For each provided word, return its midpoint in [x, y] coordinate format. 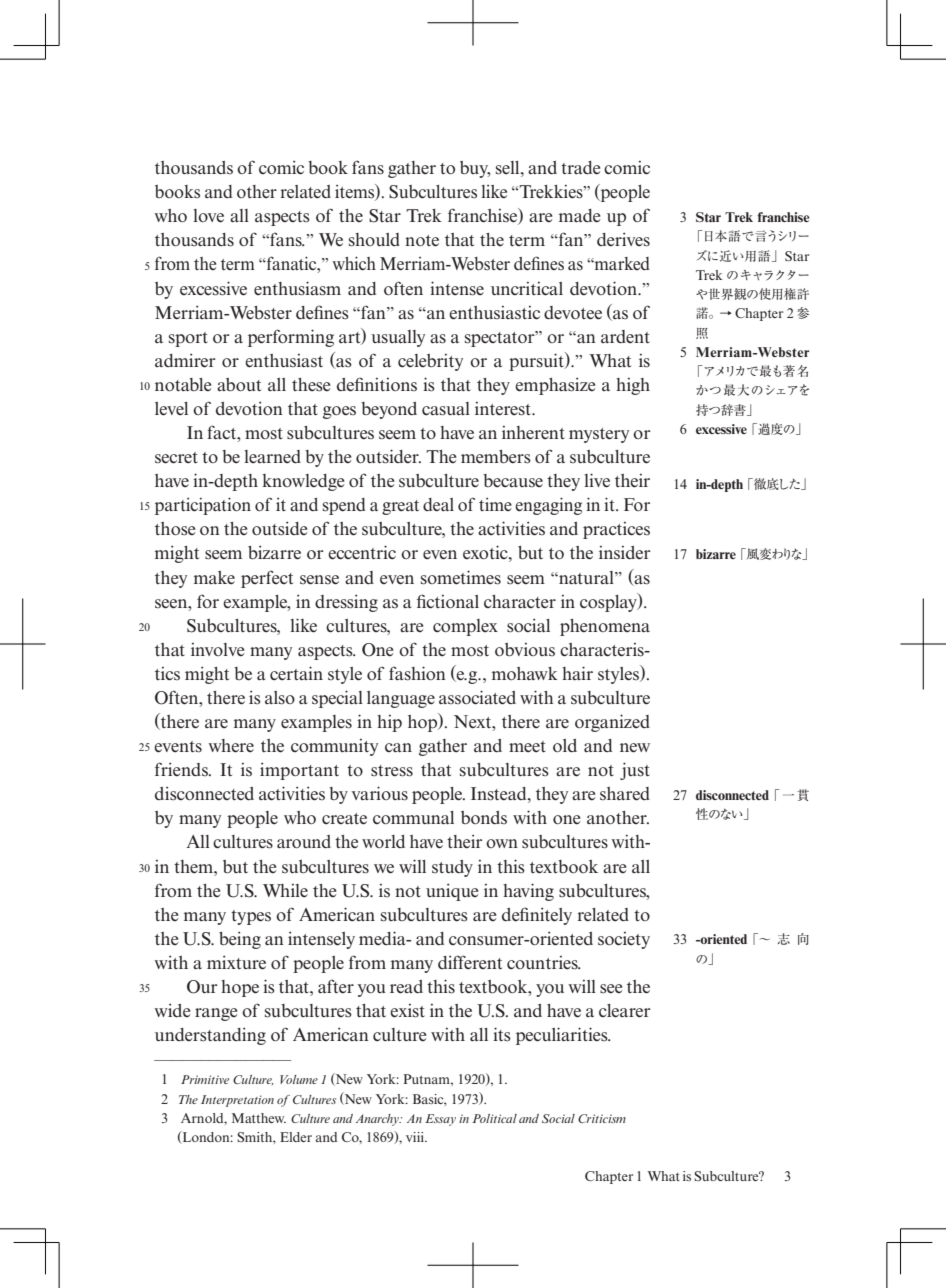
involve [217, 649]
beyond [389, 410]
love [208, 216]
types [251, 917]
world [383, 841]
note [422, 241]
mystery [599, 435]
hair [577, 673]
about [239, 385]
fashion [417, 673]
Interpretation [237, 1101]
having [528, 892]
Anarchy [378, 1120]
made [579, 215]
